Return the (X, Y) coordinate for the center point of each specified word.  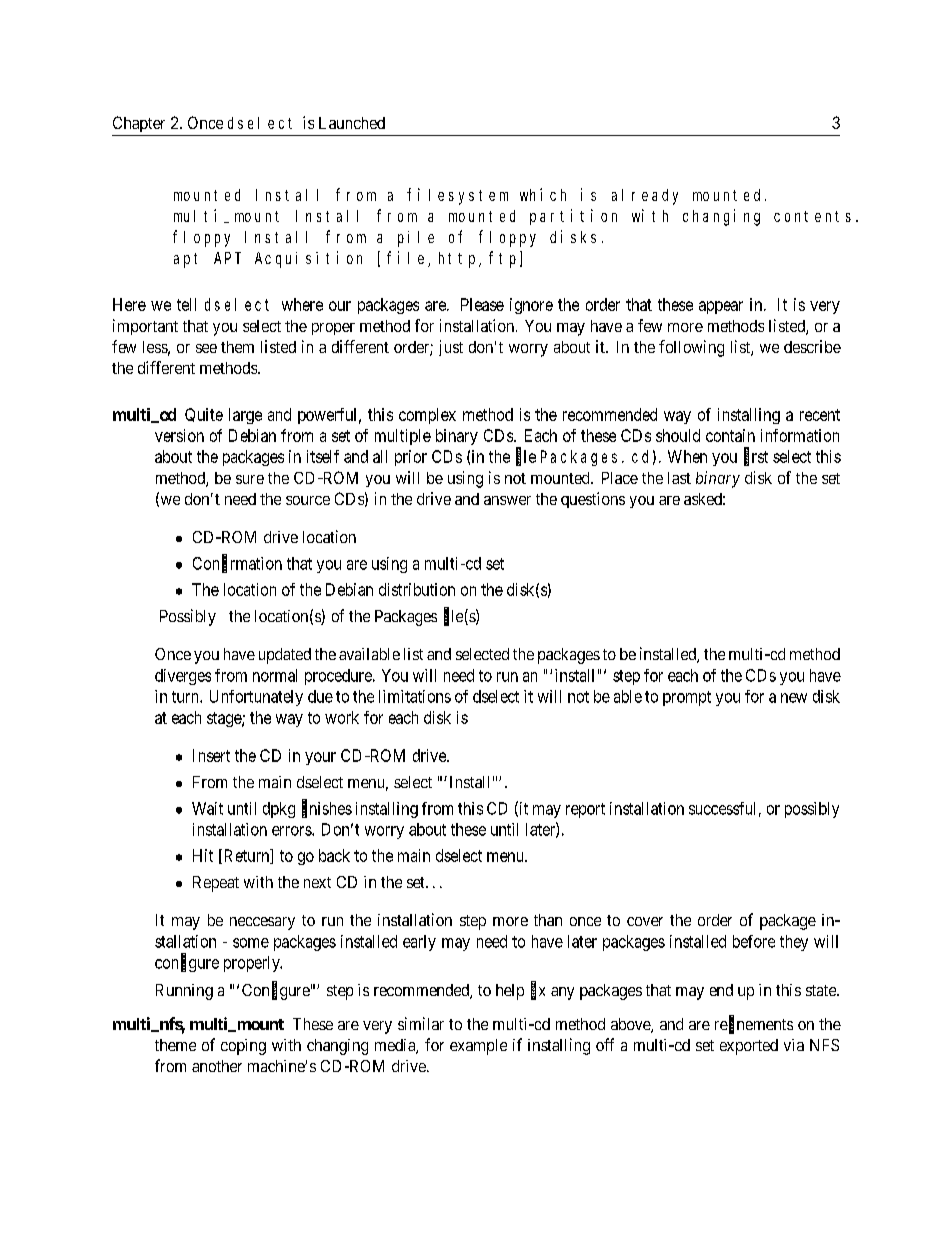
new (794, 698)
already (645, 197)
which (543, 194)
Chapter (139, 124)
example (478, 1047)
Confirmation (237, 563)
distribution (417, 589)
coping (243, 1047)
